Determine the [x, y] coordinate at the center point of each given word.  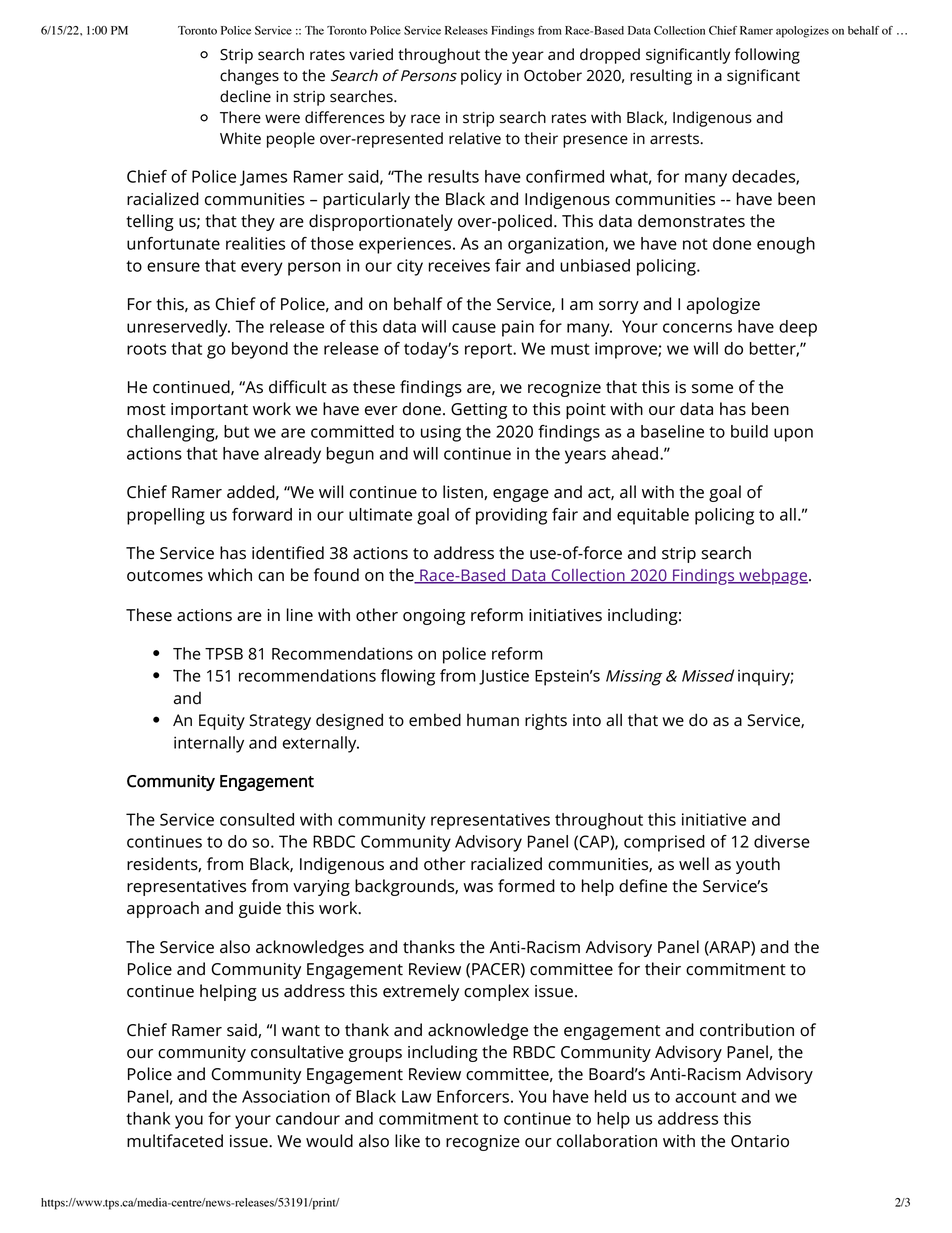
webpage [772, 577]
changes [249, 77]
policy [481, 77]
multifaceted [175, 1141]
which [230, 575]
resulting [661, 77]
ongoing [434, 617]
